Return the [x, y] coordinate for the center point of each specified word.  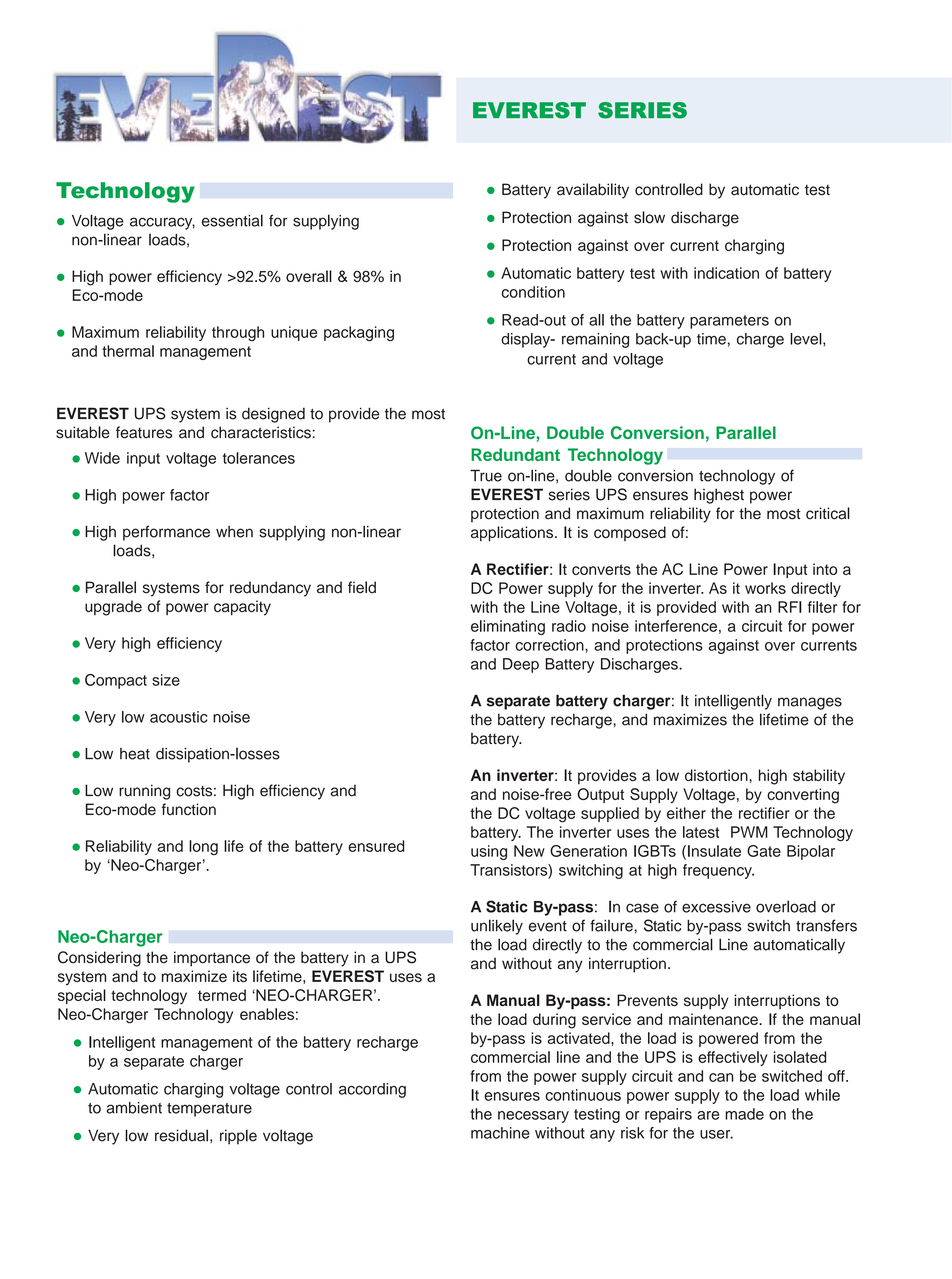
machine [500, 1133]
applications [513, 533]
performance [166, 533]
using [489, 852]
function [189, 809]
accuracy [162, 223]
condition [533, 292]
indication [726, 273]
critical [828, 513]
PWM [749, 832]
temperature [209, 1110]
